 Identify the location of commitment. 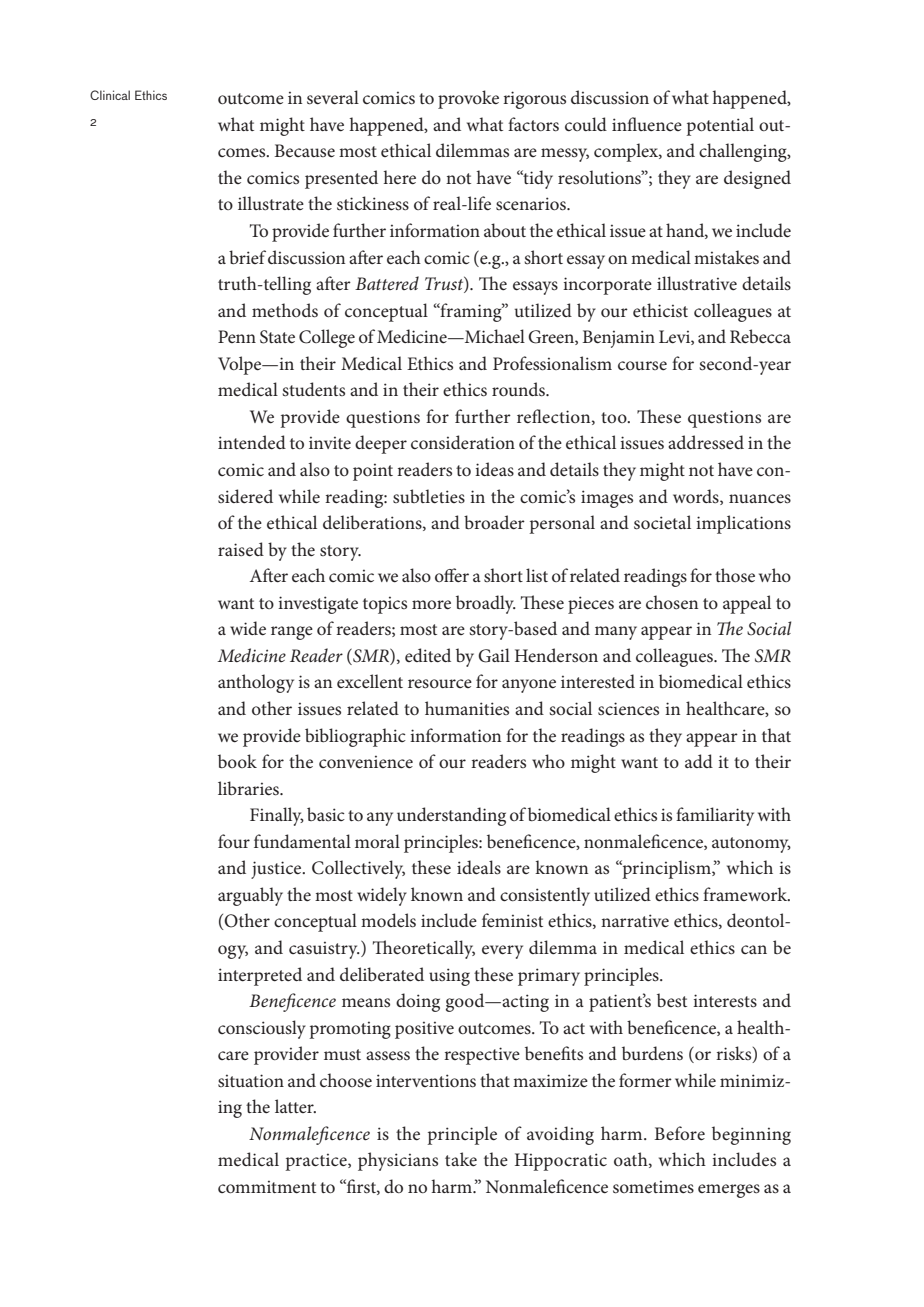
(267, 1187).
